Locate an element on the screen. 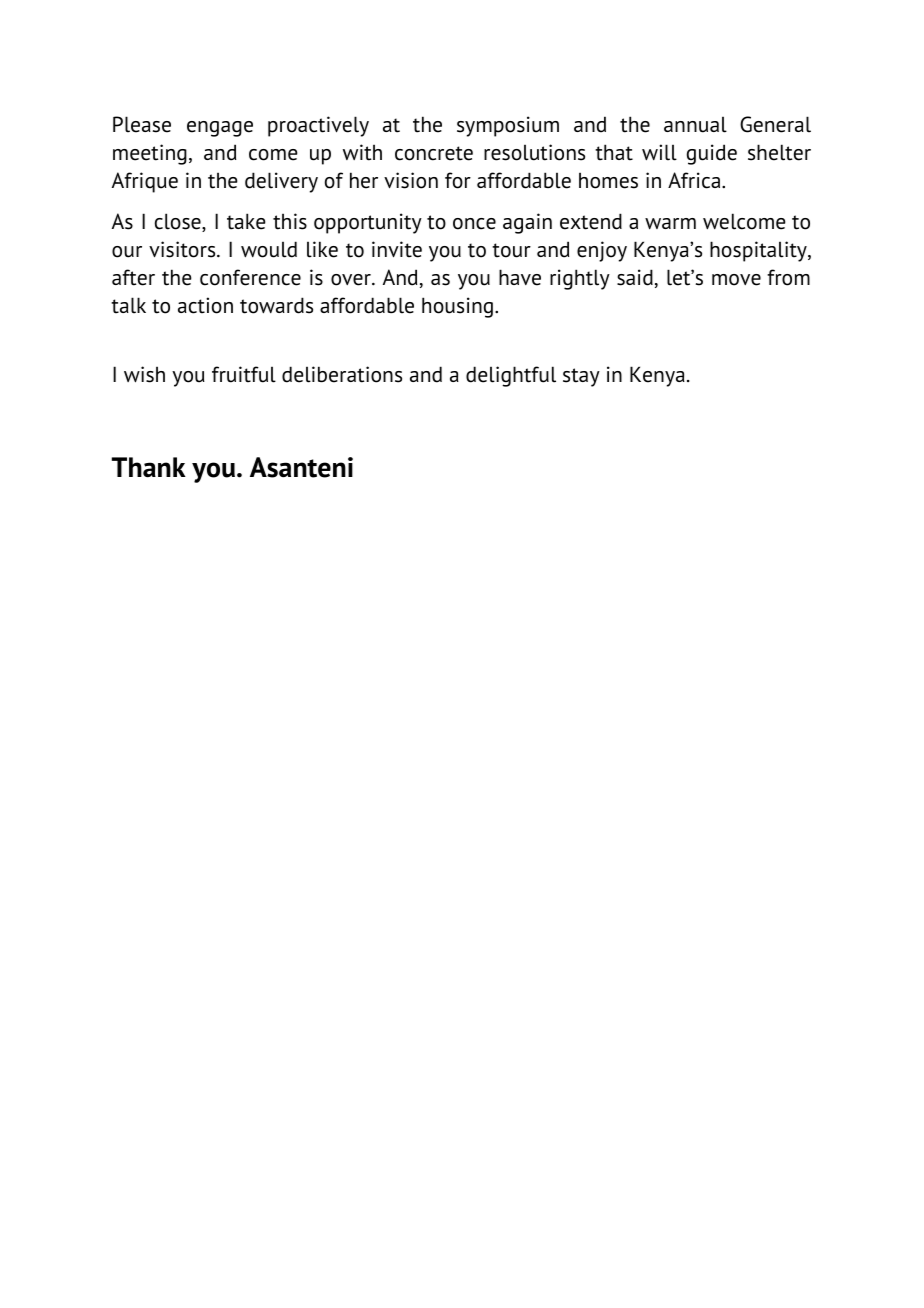  hospitality is located at coordinates (759, 251).
